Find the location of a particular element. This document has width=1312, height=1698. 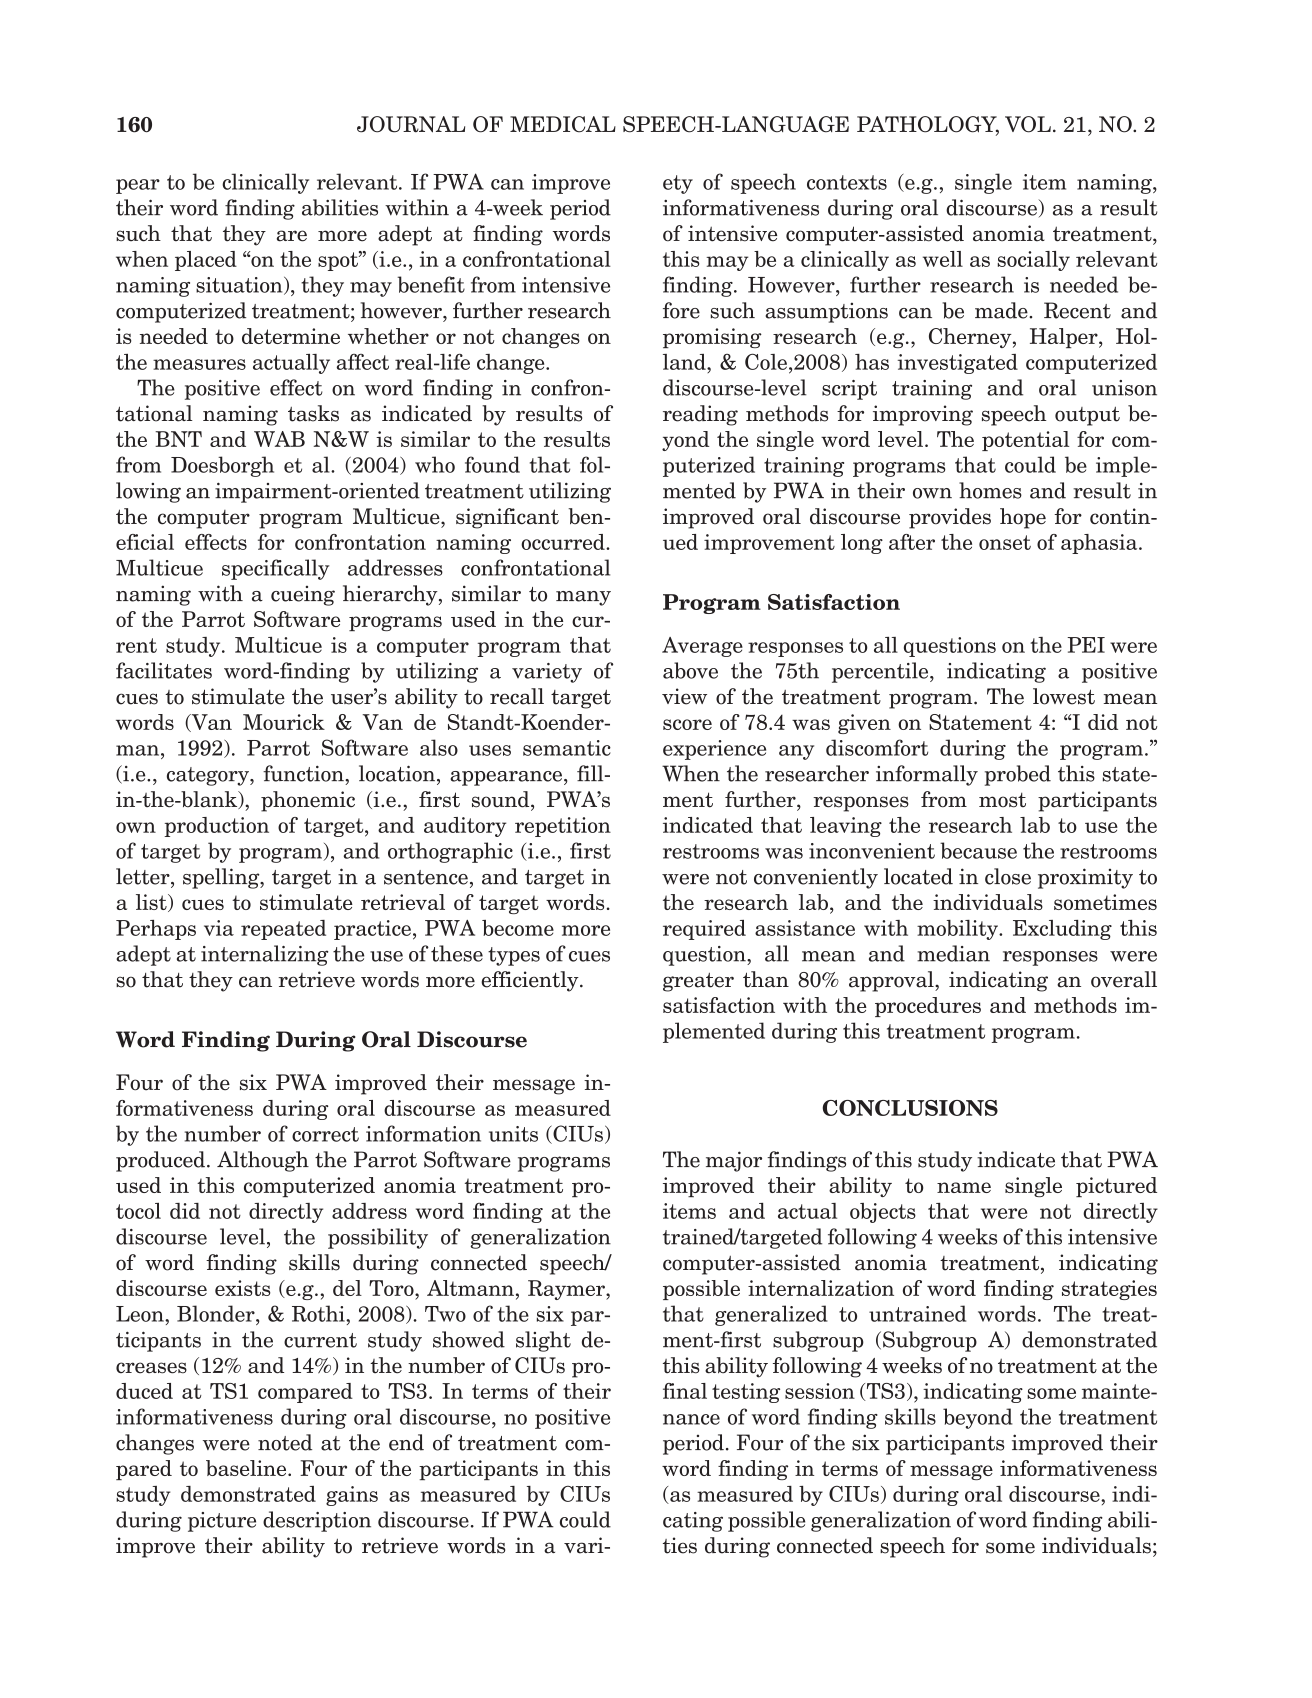

final is located at coordinates (685, 1391).
